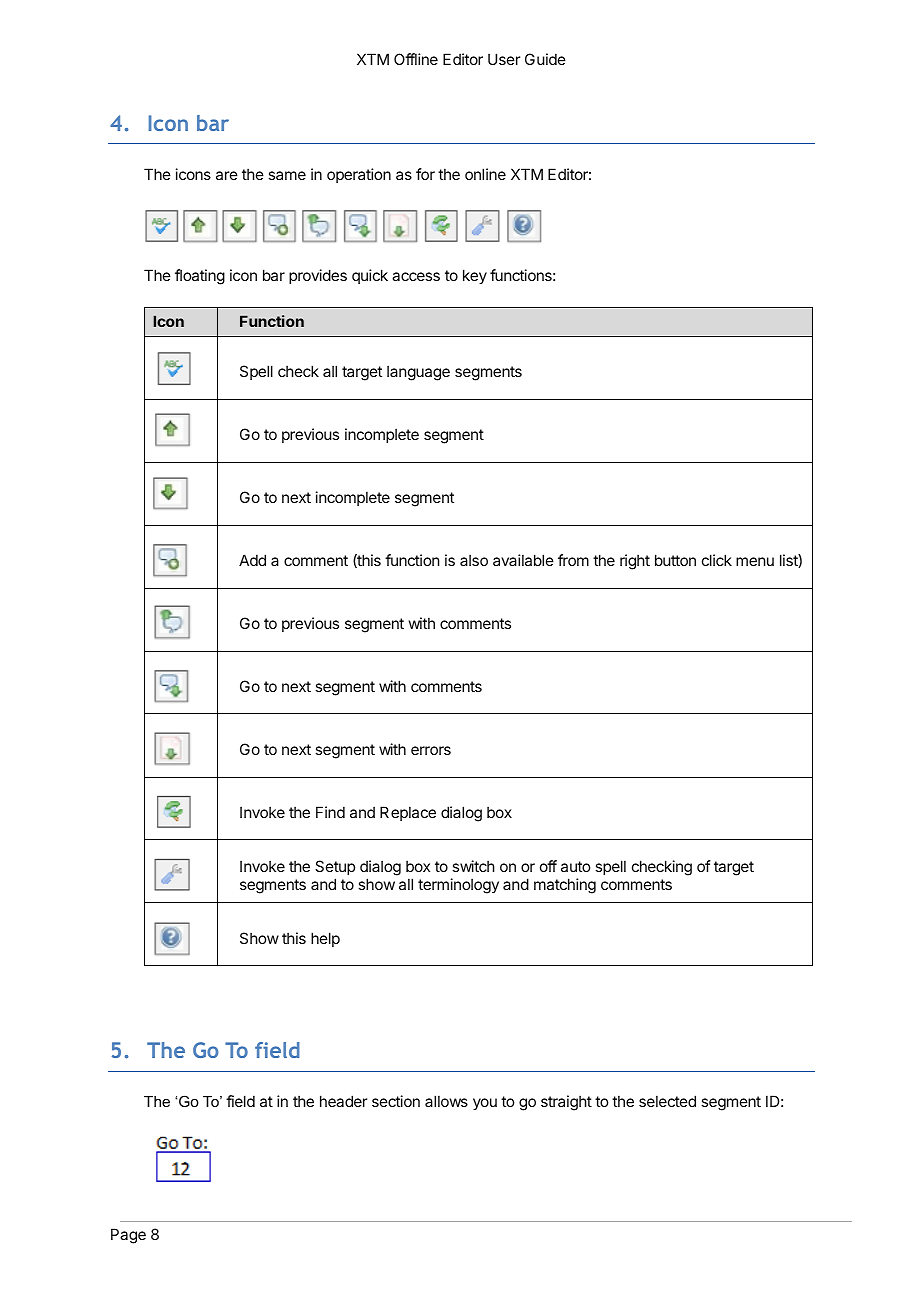 The width and height of the document is (924, 1308). Describe the element at coordinates (416, 59) in the document. I see `Offline` at that location.
